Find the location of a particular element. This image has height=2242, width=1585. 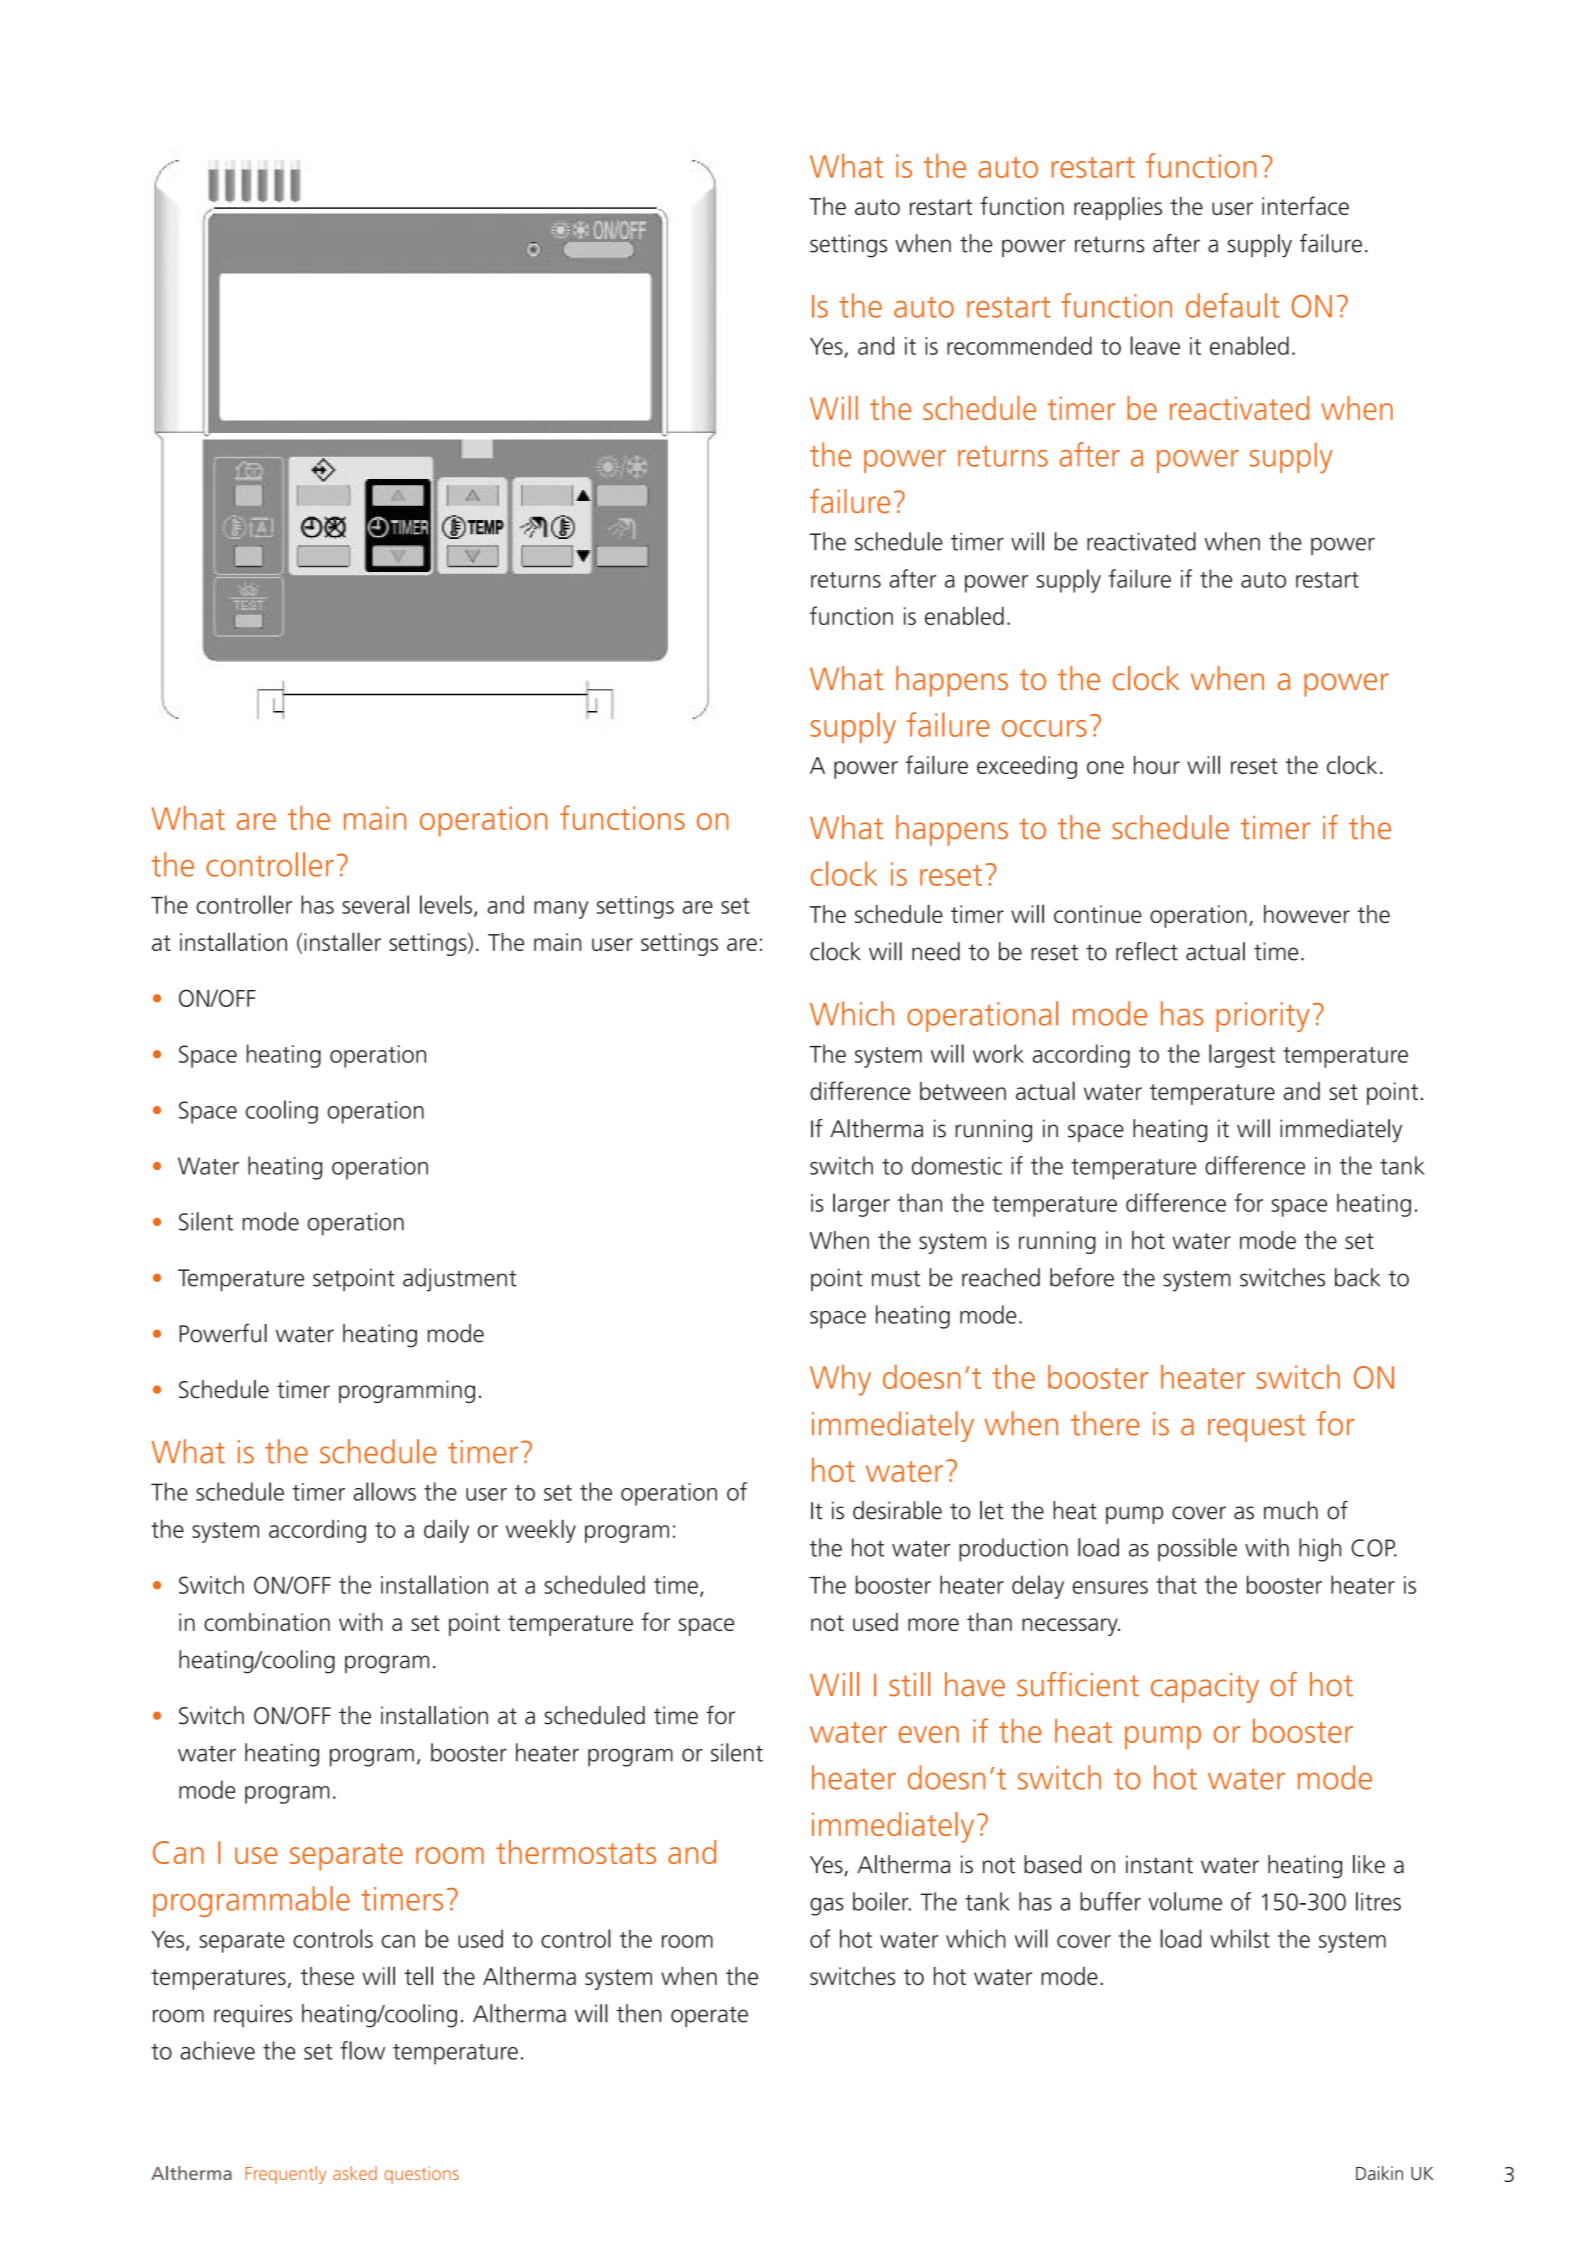

asked is located at coordinates (355, 2173).
